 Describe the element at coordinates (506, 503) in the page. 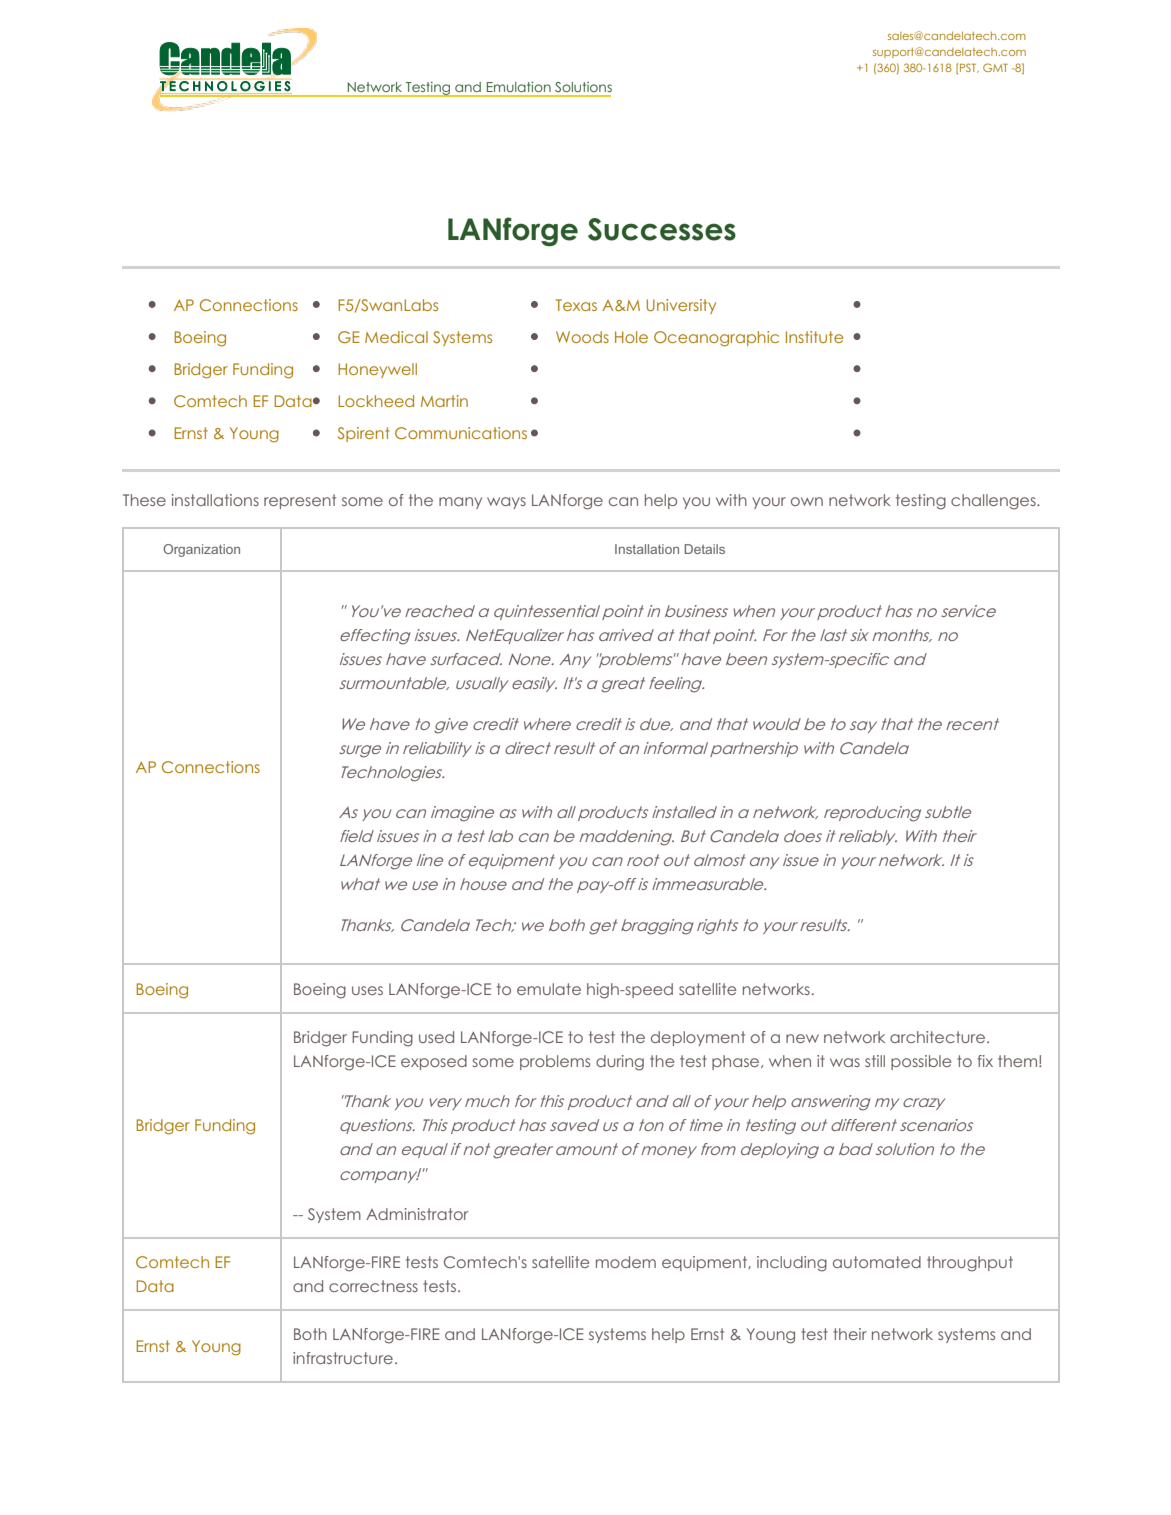

I see `ways` at that location.
